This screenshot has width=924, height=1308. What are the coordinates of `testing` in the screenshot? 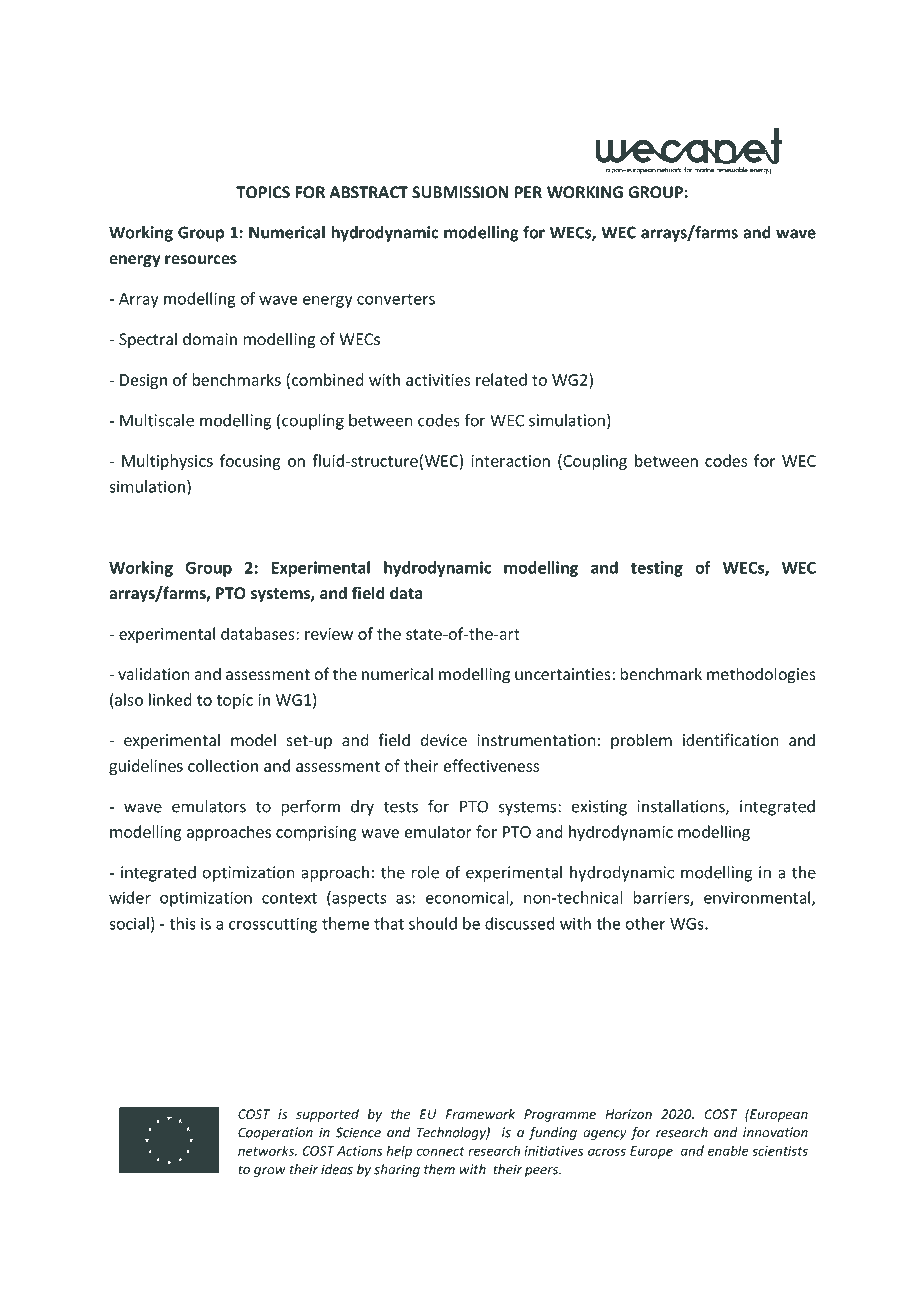 It's located at (657, 569).
